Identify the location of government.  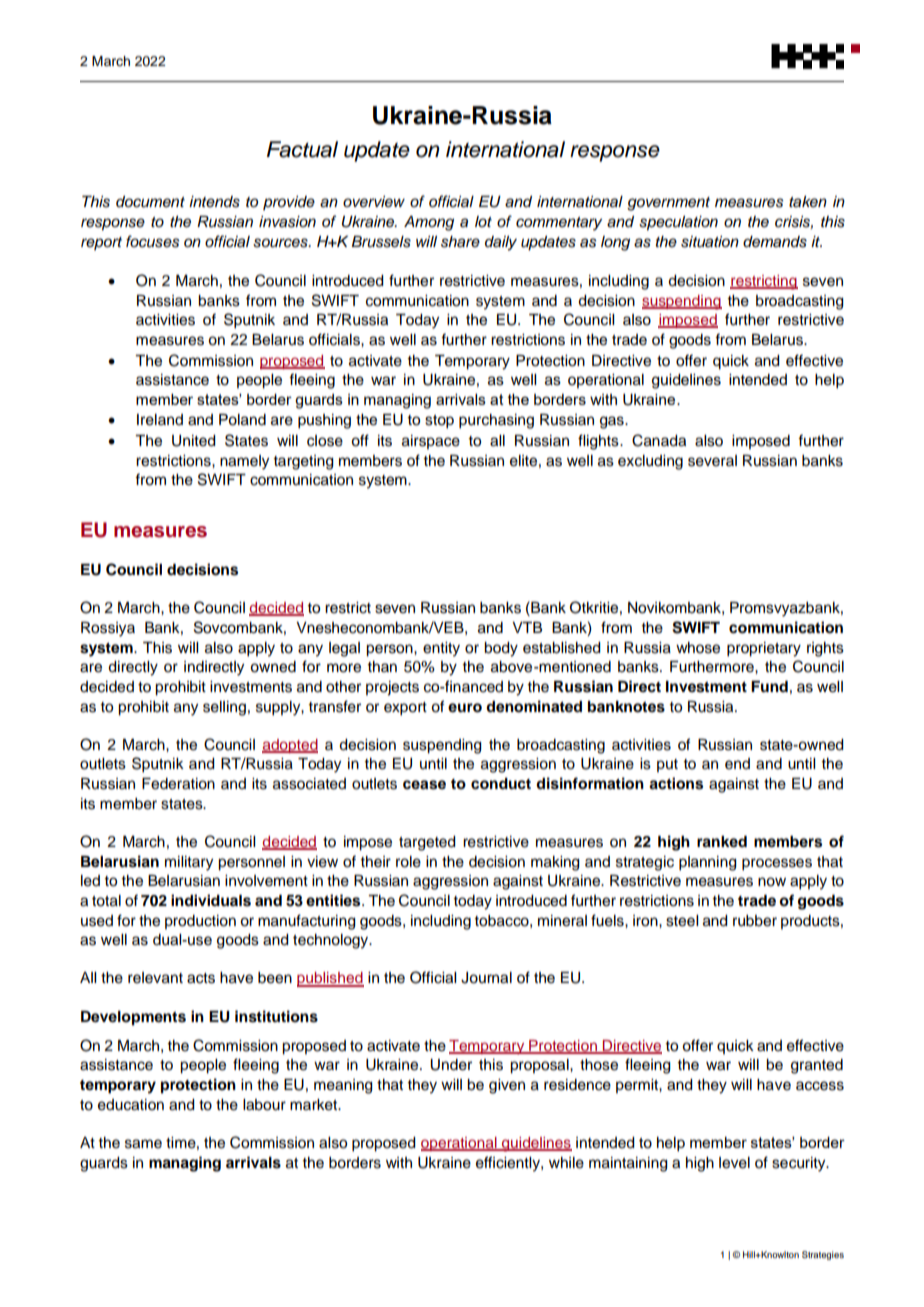
(668, 204).
